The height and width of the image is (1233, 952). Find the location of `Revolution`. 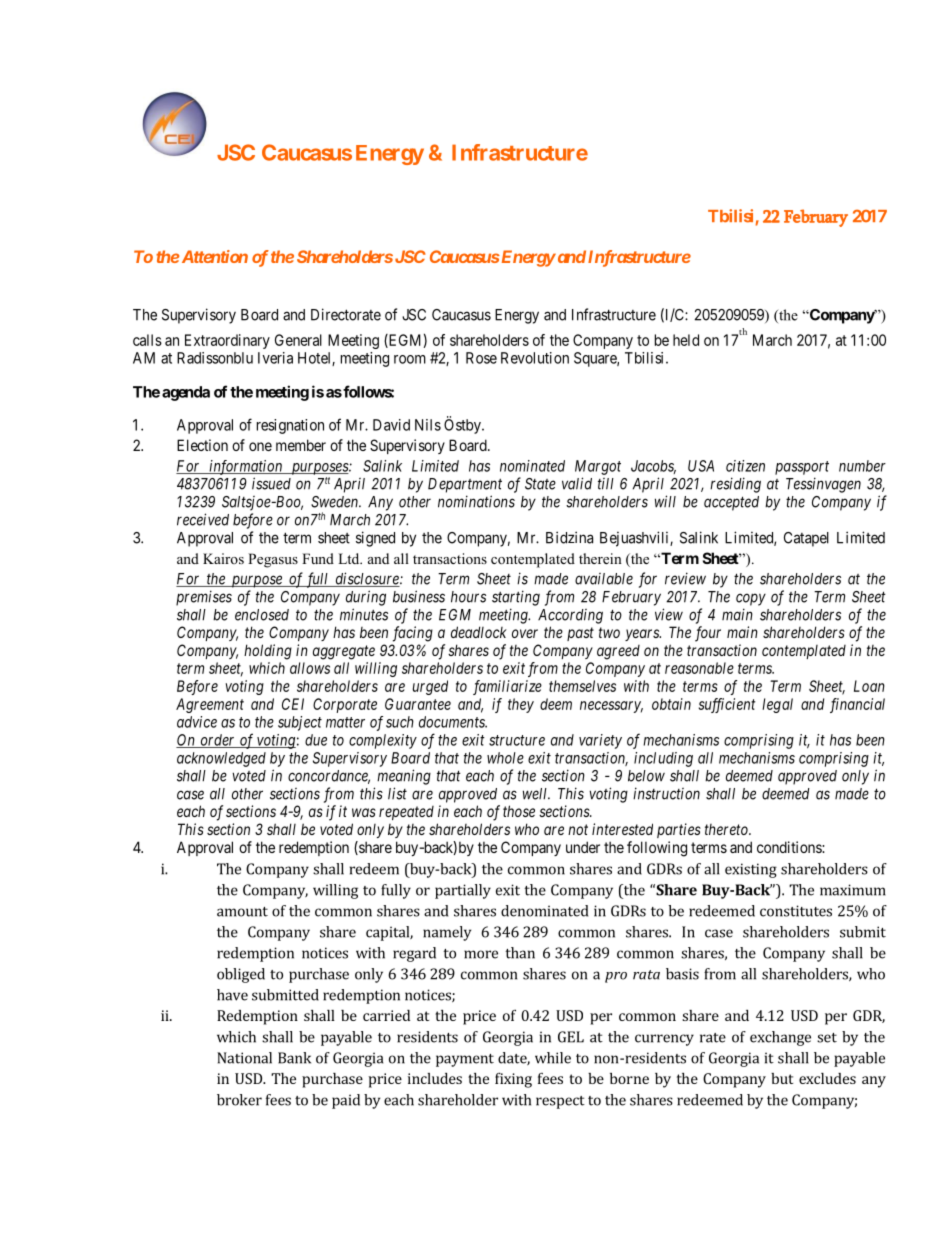

Revolution is located at coordinates (535, 358).
